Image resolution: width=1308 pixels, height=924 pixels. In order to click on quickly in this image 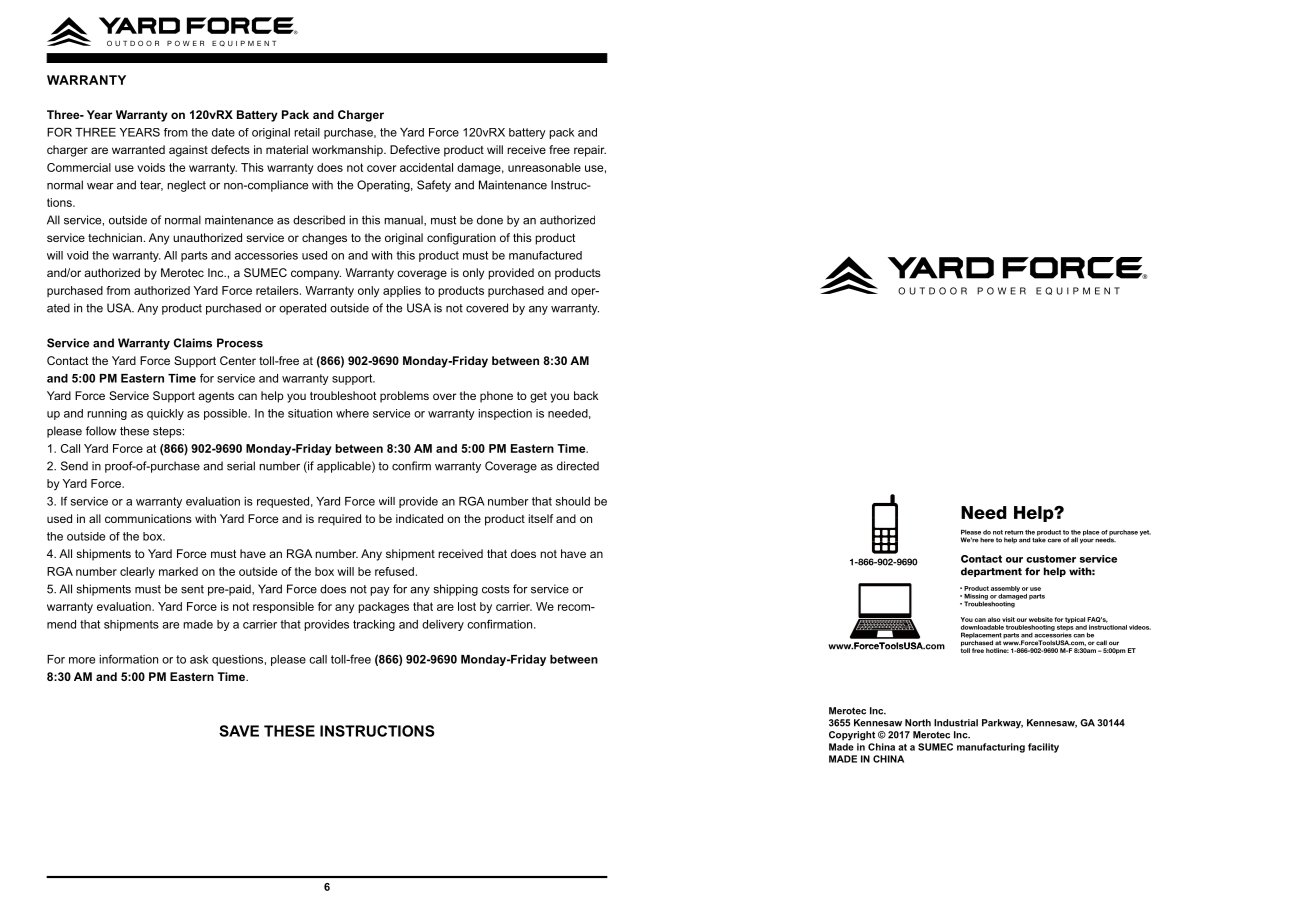, I will do `click(165, 414)`.
